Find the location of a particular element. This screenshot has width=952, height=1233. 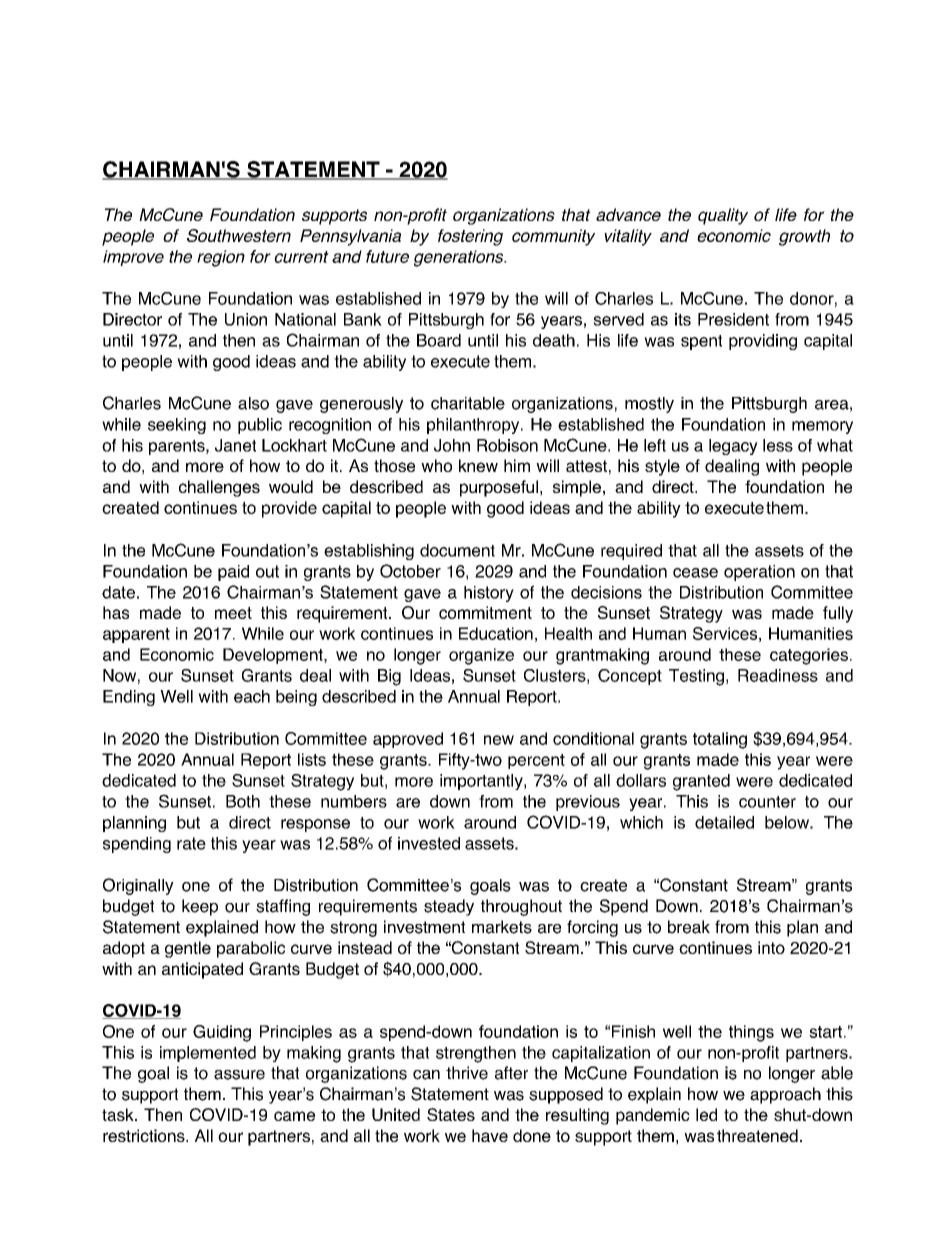

gentle is located at coordinates (188, 949).
